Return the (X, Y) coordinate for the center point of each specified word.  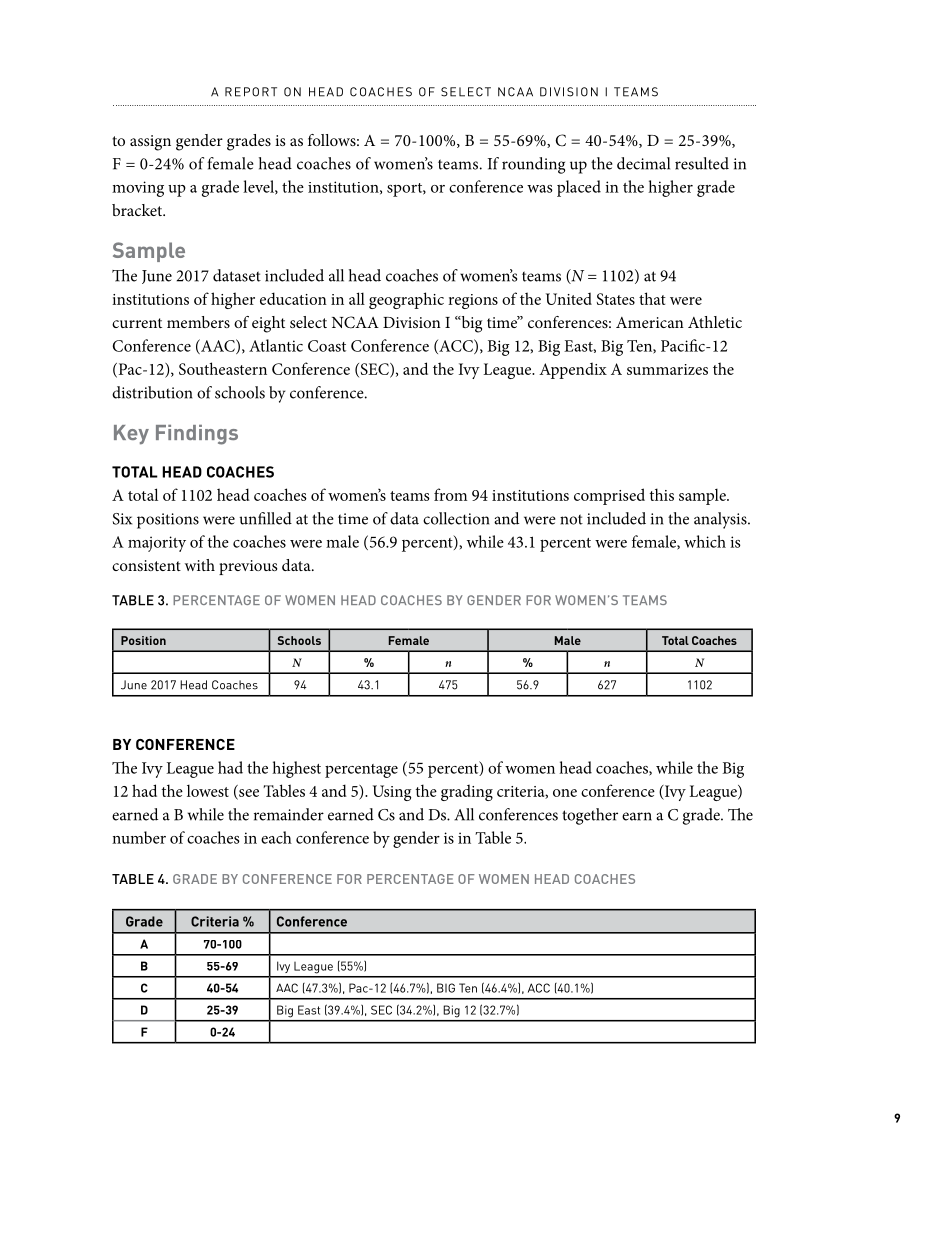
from (450, 494)
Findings (197, 435)
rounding (533, 165)
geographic (406, 300)
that (652, 298)
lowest (208, 790)
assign (150, 143)
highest (296, 769)
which (705, 541)
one (565, 793)
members (198, 322)
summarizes (667, 369)
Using (392, 793)
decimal (643, 163)
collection (456, 518)
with (200, 565)
